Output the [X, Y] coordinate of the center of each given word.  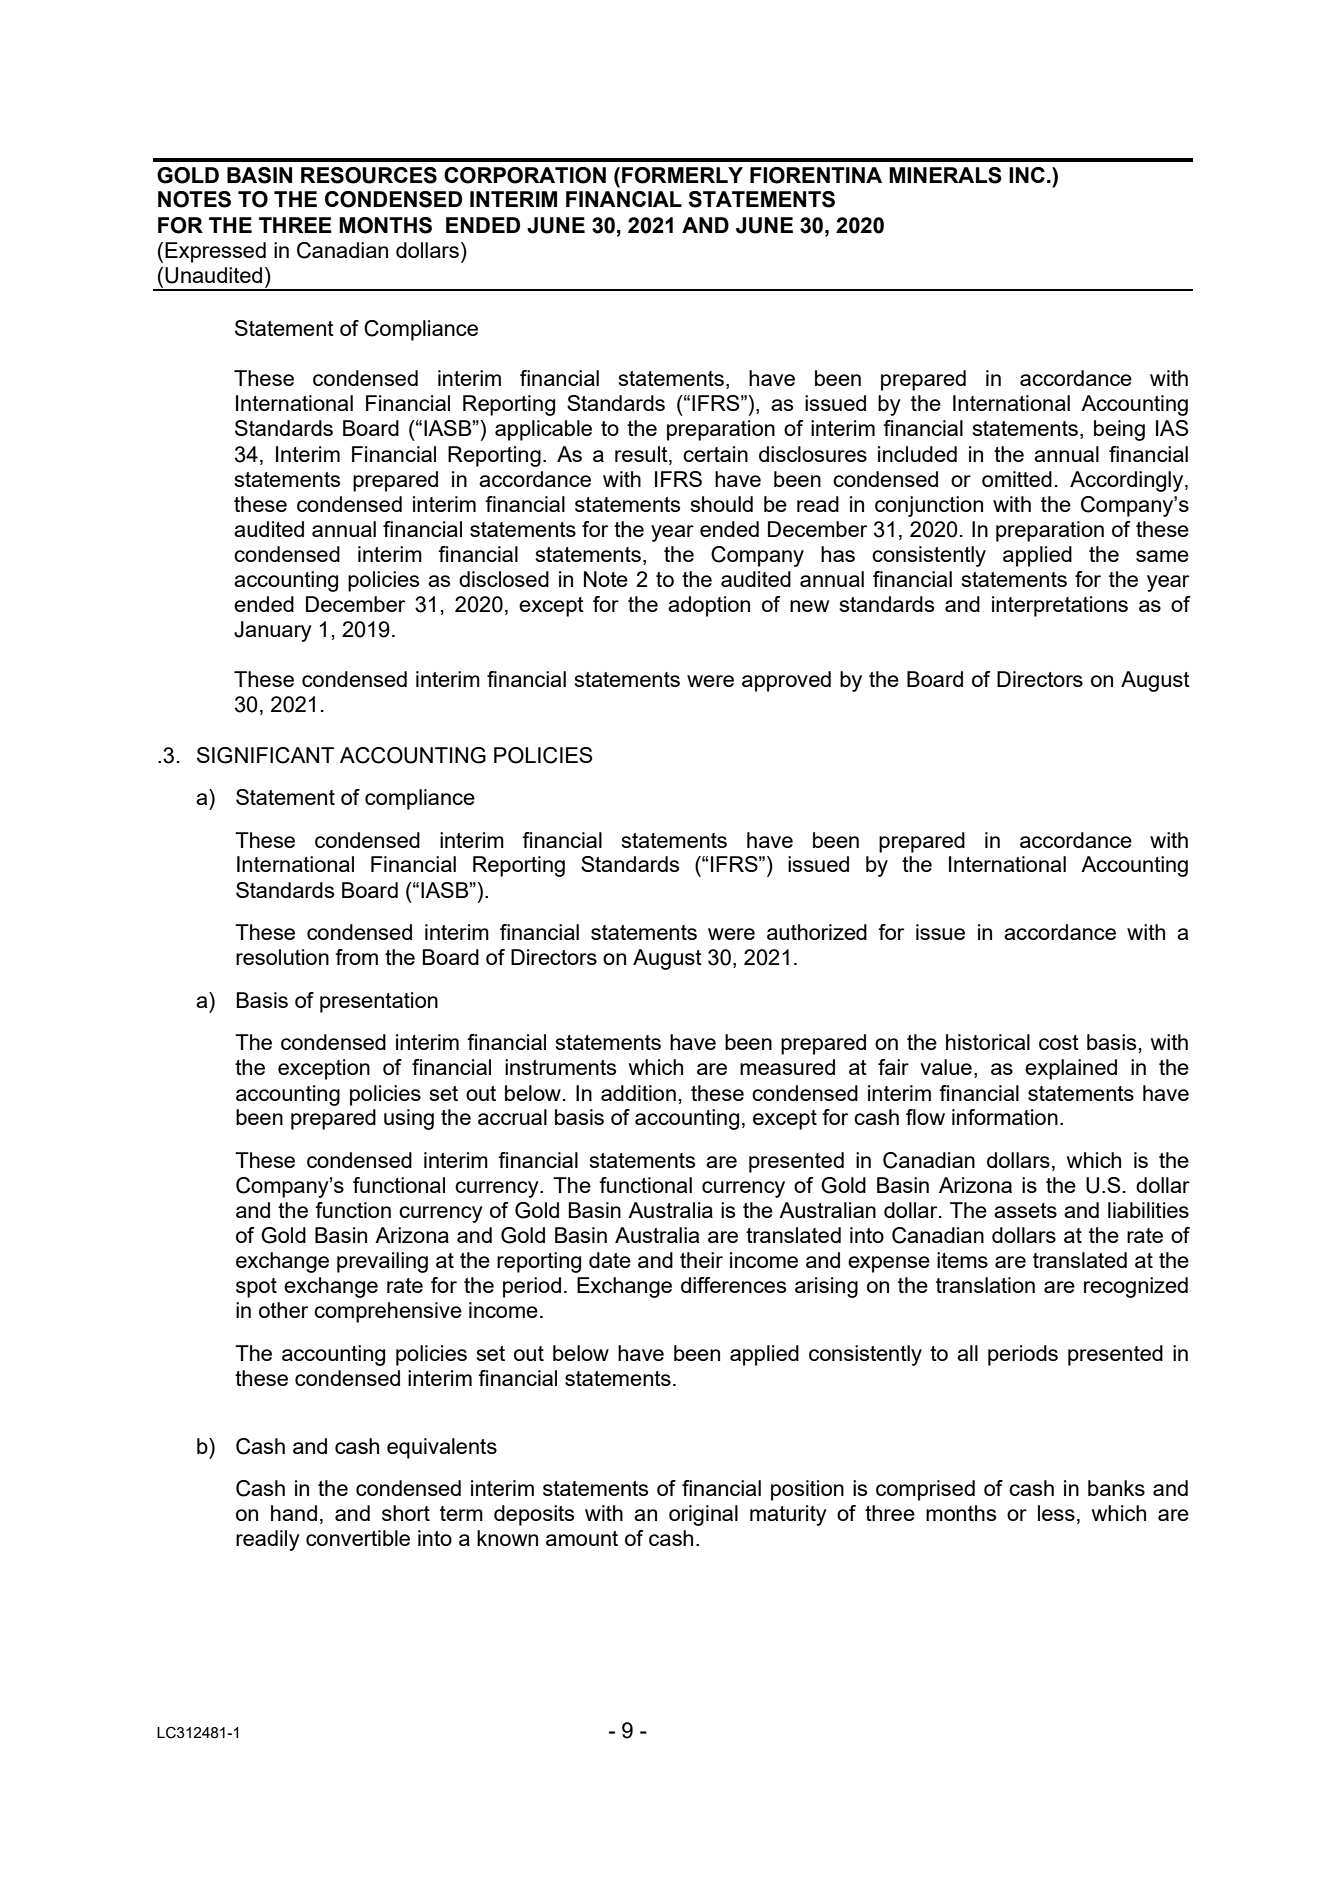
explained [1071, 1069]
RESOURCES [369, 175]
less [1056, 1513]
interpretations [1060, 606]
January [273, 631]
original [703, 1515]
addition [638, 1093]
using [409, 1119]
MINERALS [945, 175]
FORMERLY [682, 175]
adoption [709, 606]
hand [294, 1513]
